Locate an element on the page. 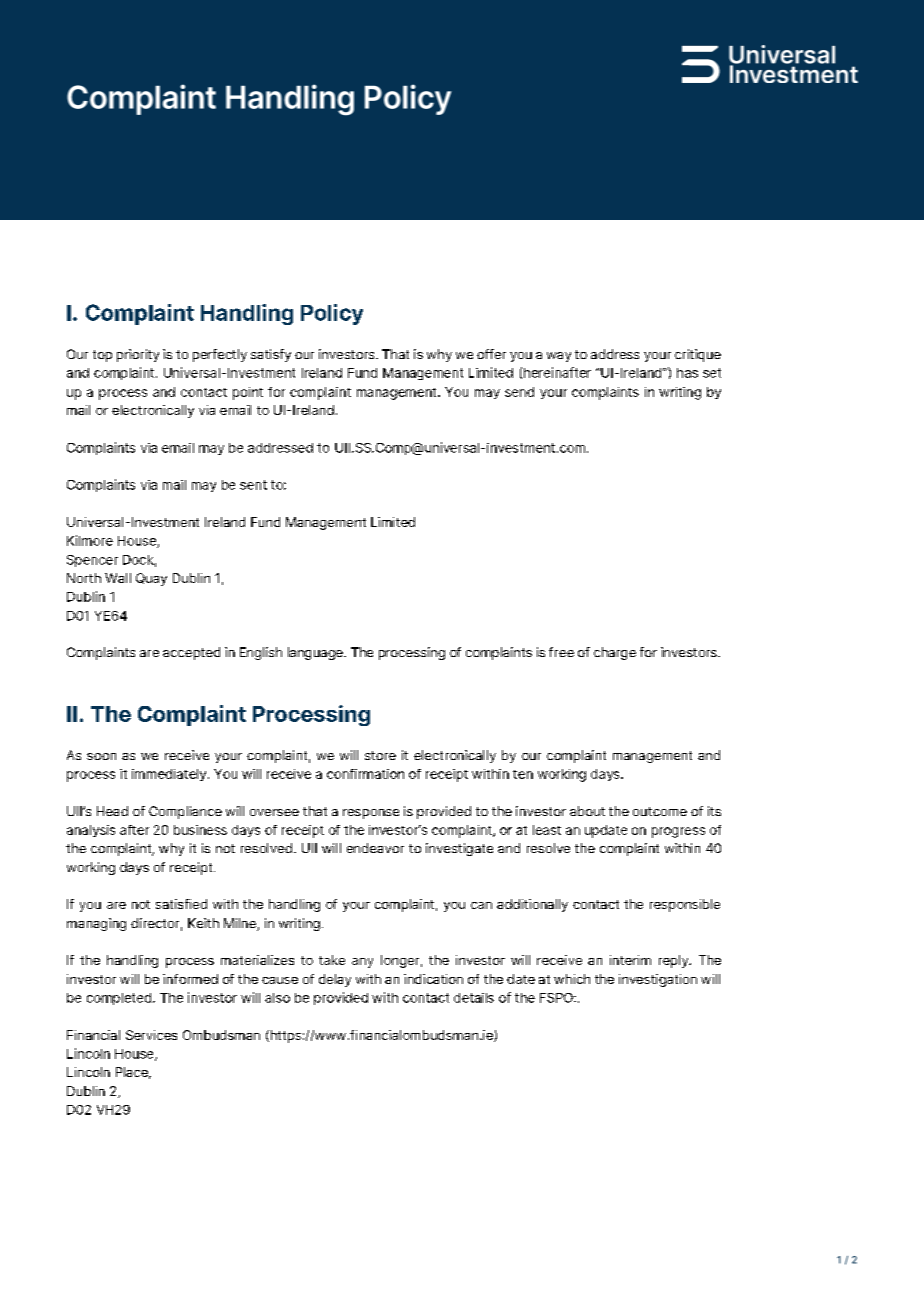 This image has width=924, height=1308. Policy is located at coordinates (332, 314).
